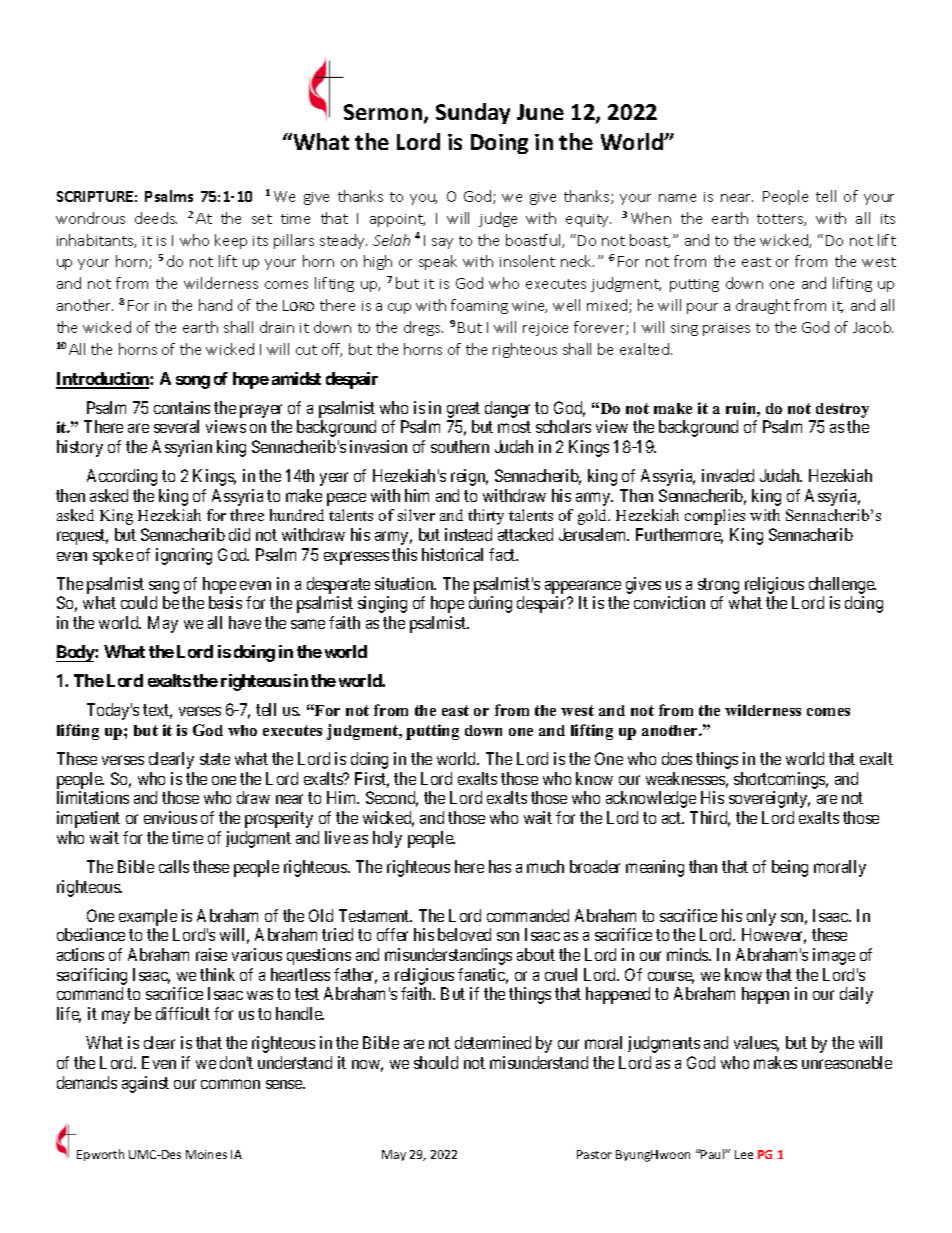 This document has width=952, height=1233. I want to click on Moines, so click(206, 1154).
